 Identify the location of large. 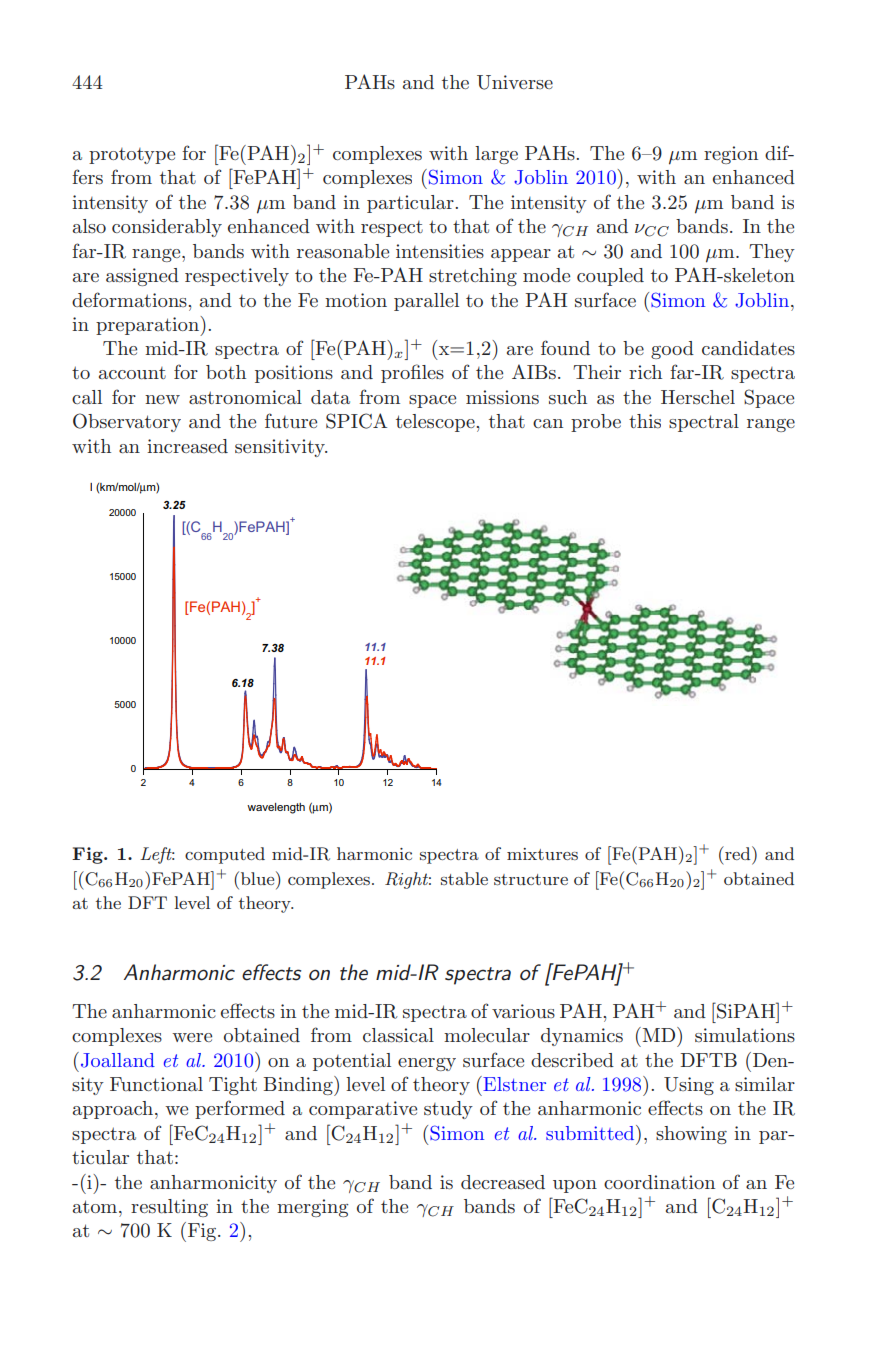
(496, 155).
